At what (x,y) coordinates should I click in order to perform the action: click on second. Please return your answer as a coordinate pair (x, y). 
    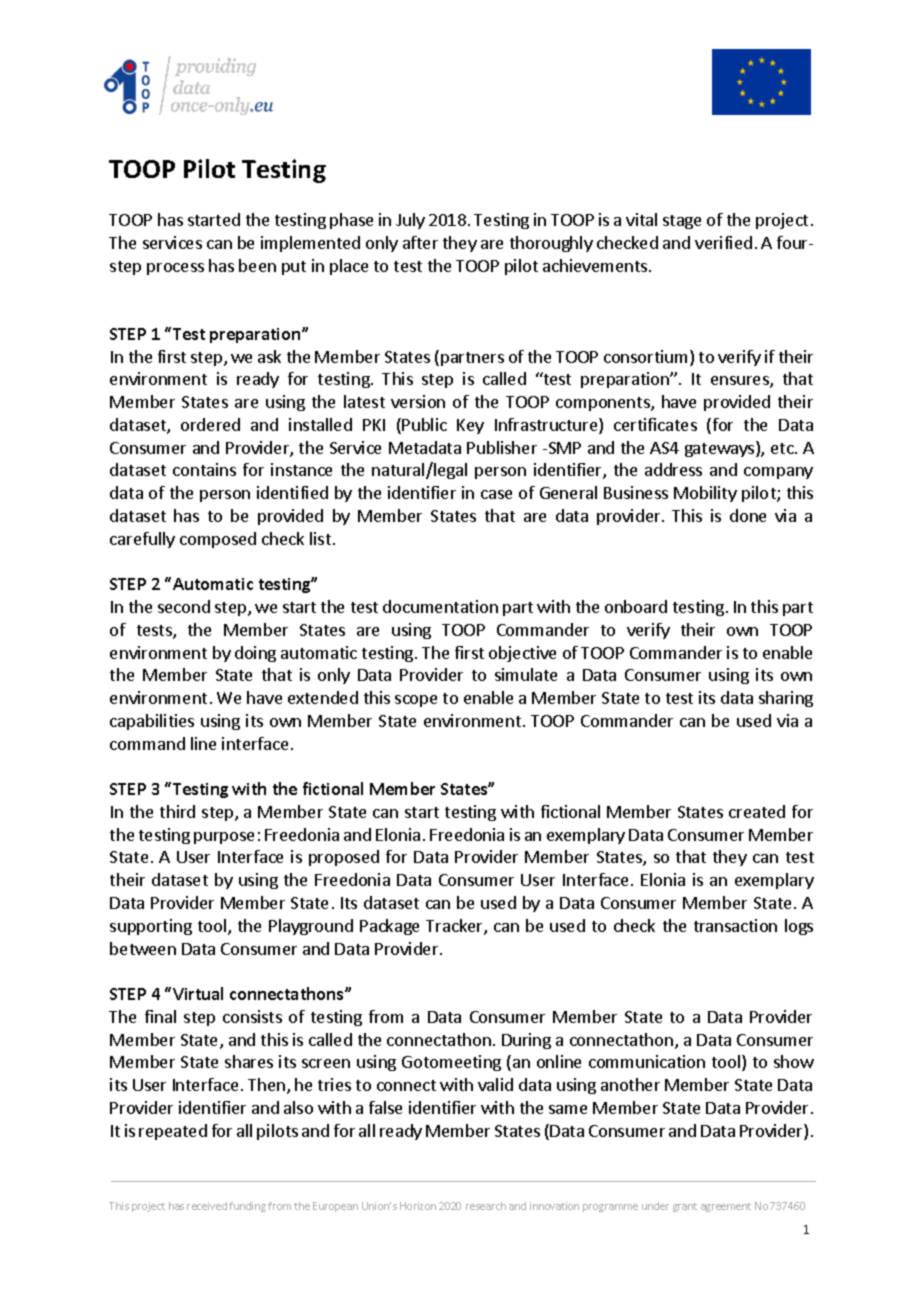
    Looking at the image, I should click on (184, 606).
